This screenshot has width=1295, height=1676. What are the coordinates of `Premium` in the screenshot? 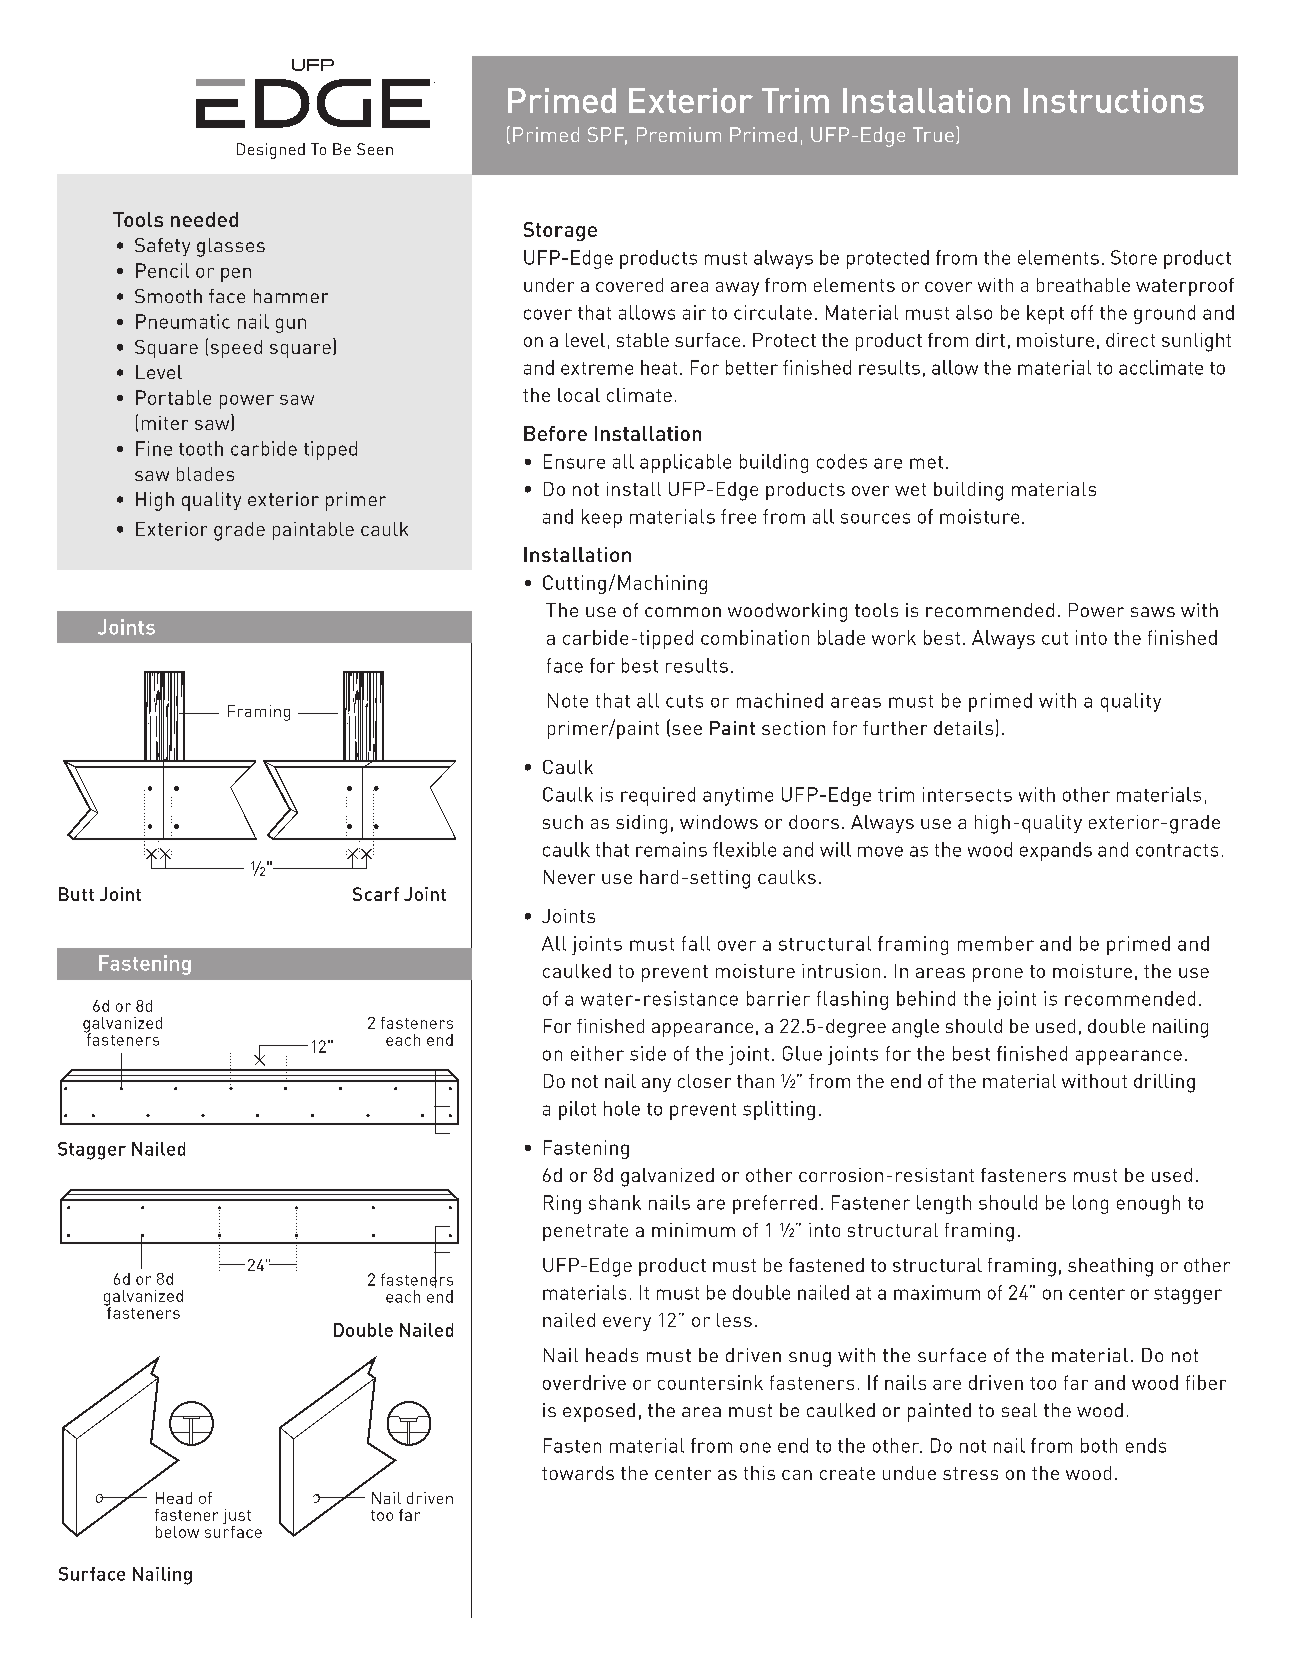 It's located at (679, 134).
